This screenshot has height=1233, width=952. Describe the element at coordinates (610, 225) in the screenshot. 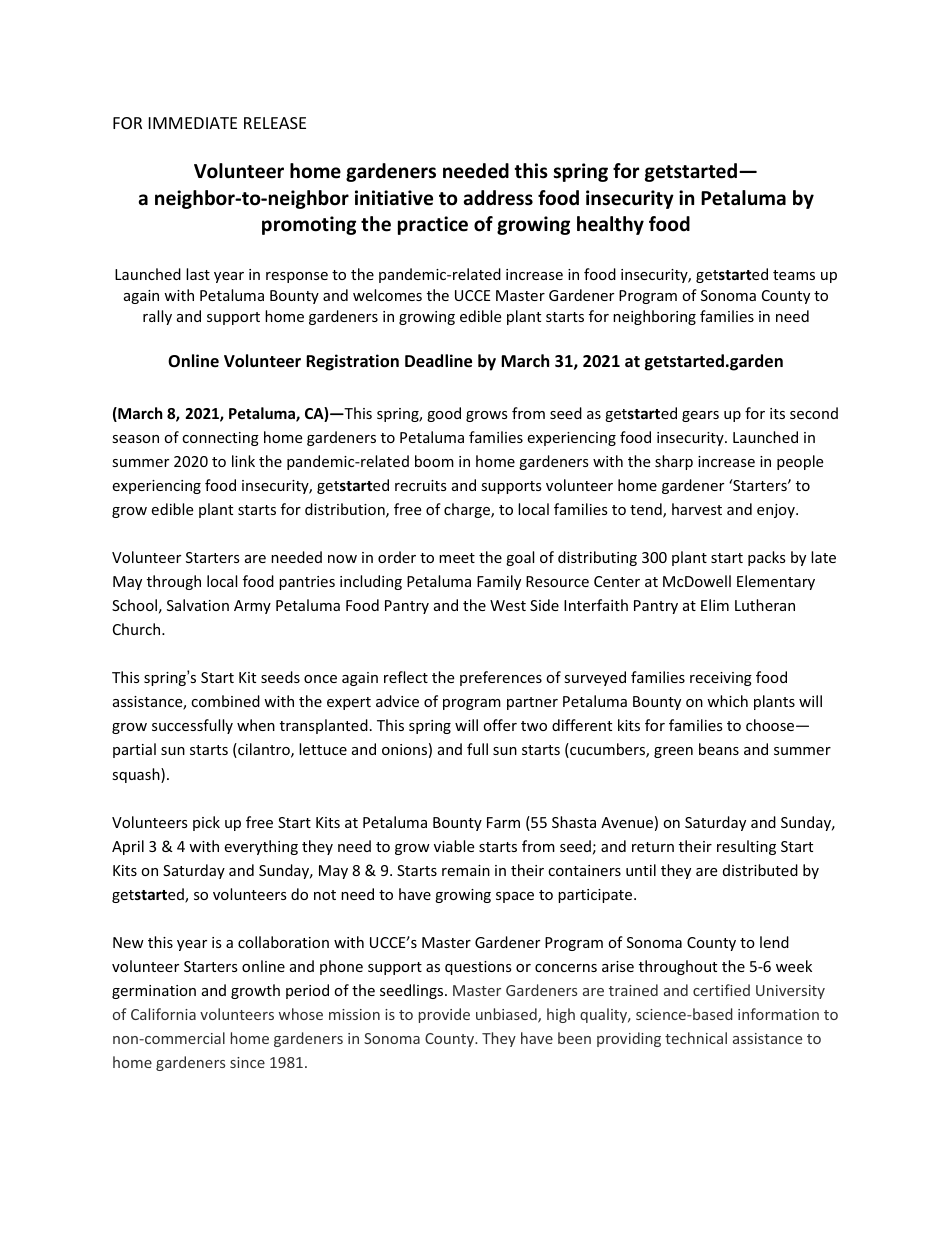

I see `healthy` at that location.
